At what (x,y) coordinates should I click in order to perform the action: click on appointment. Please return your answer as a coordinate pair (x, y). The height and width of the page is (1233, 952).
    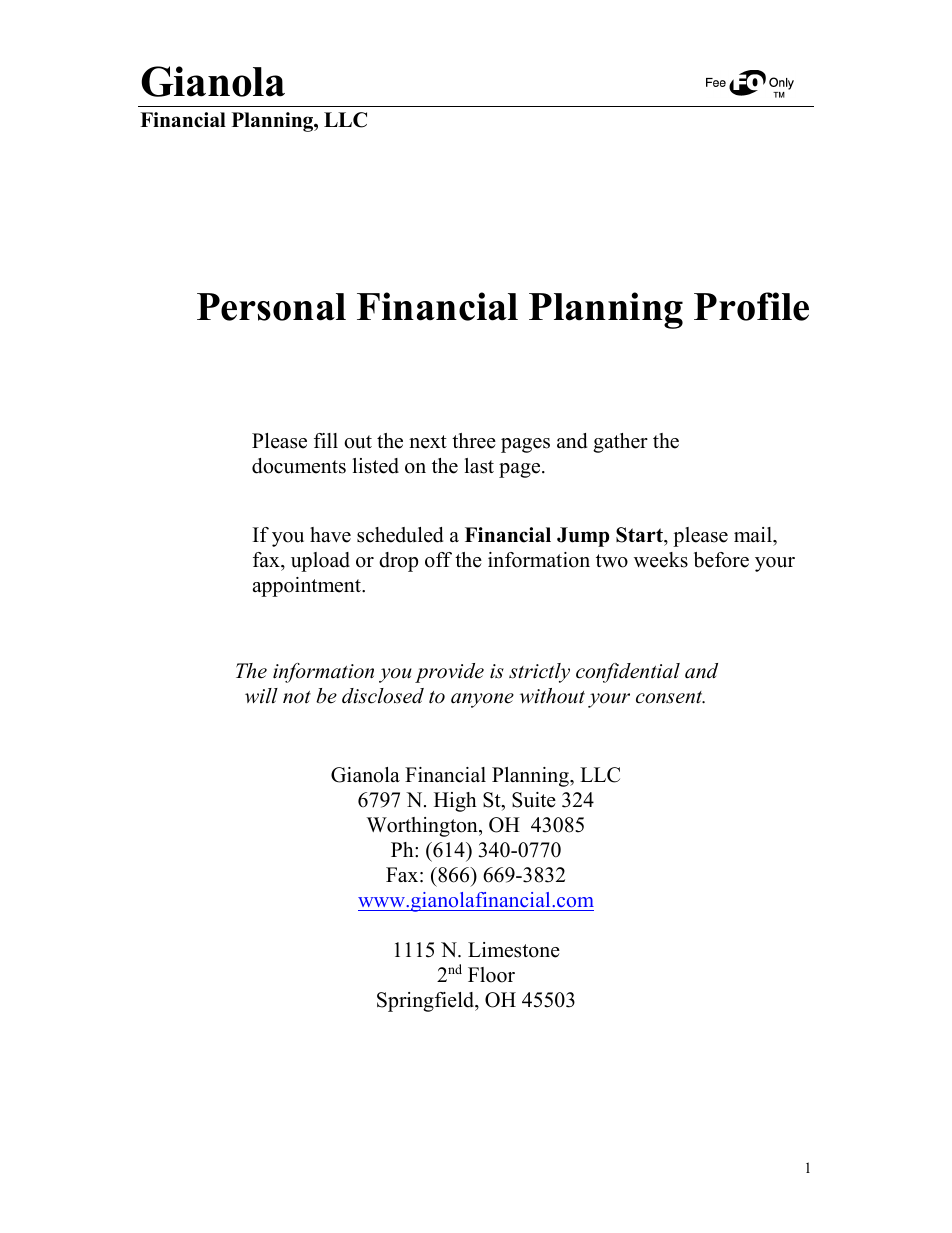
    Looking at the image, I should click on (308, 587).
